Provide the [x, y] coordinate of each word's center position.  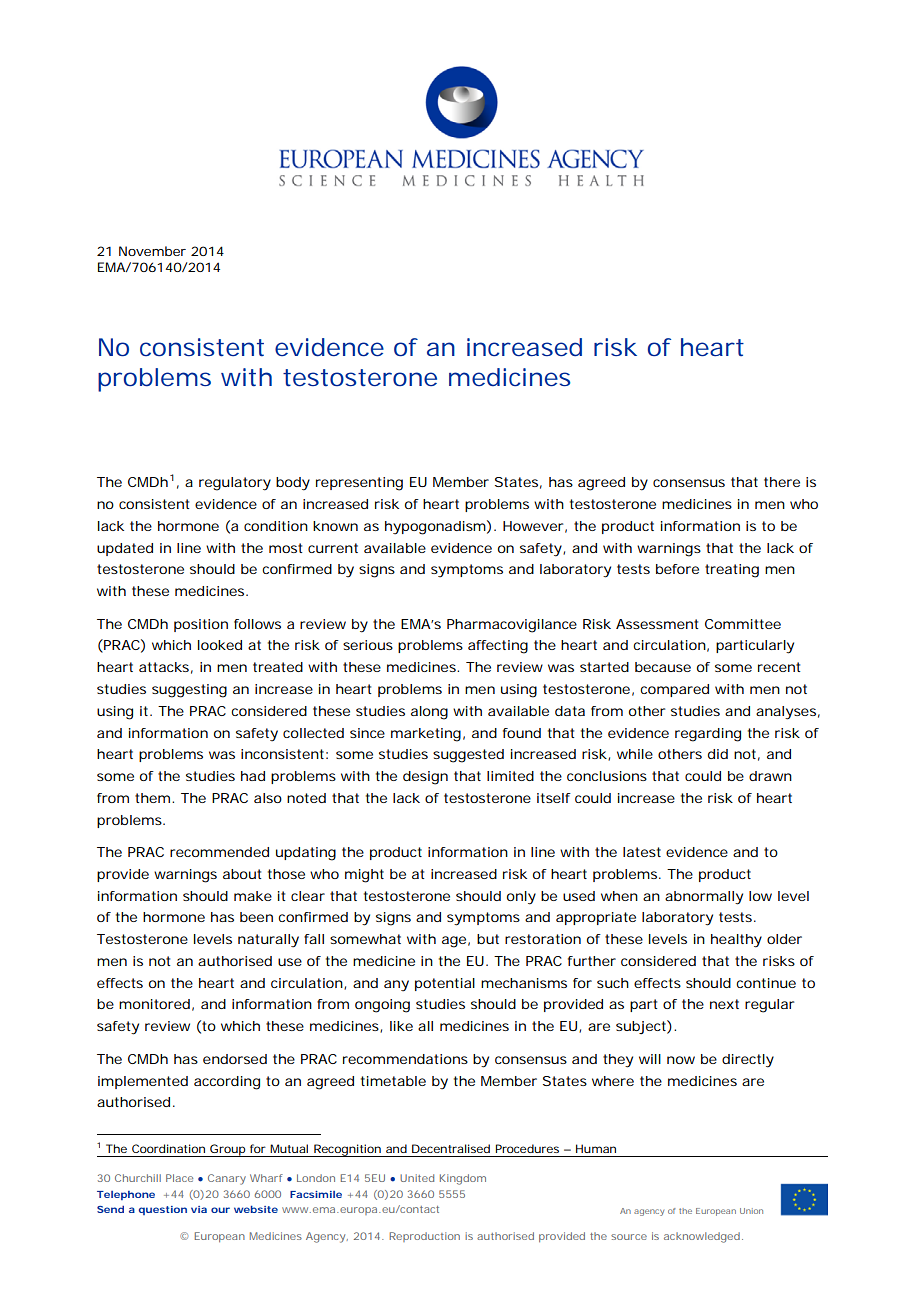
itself [554, 798]
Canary [227, 1179]
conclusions [607, 776]
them [151, 798]
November [152, 251]
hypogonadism [434, 528]
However [533, 526]
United [417, 1178]
